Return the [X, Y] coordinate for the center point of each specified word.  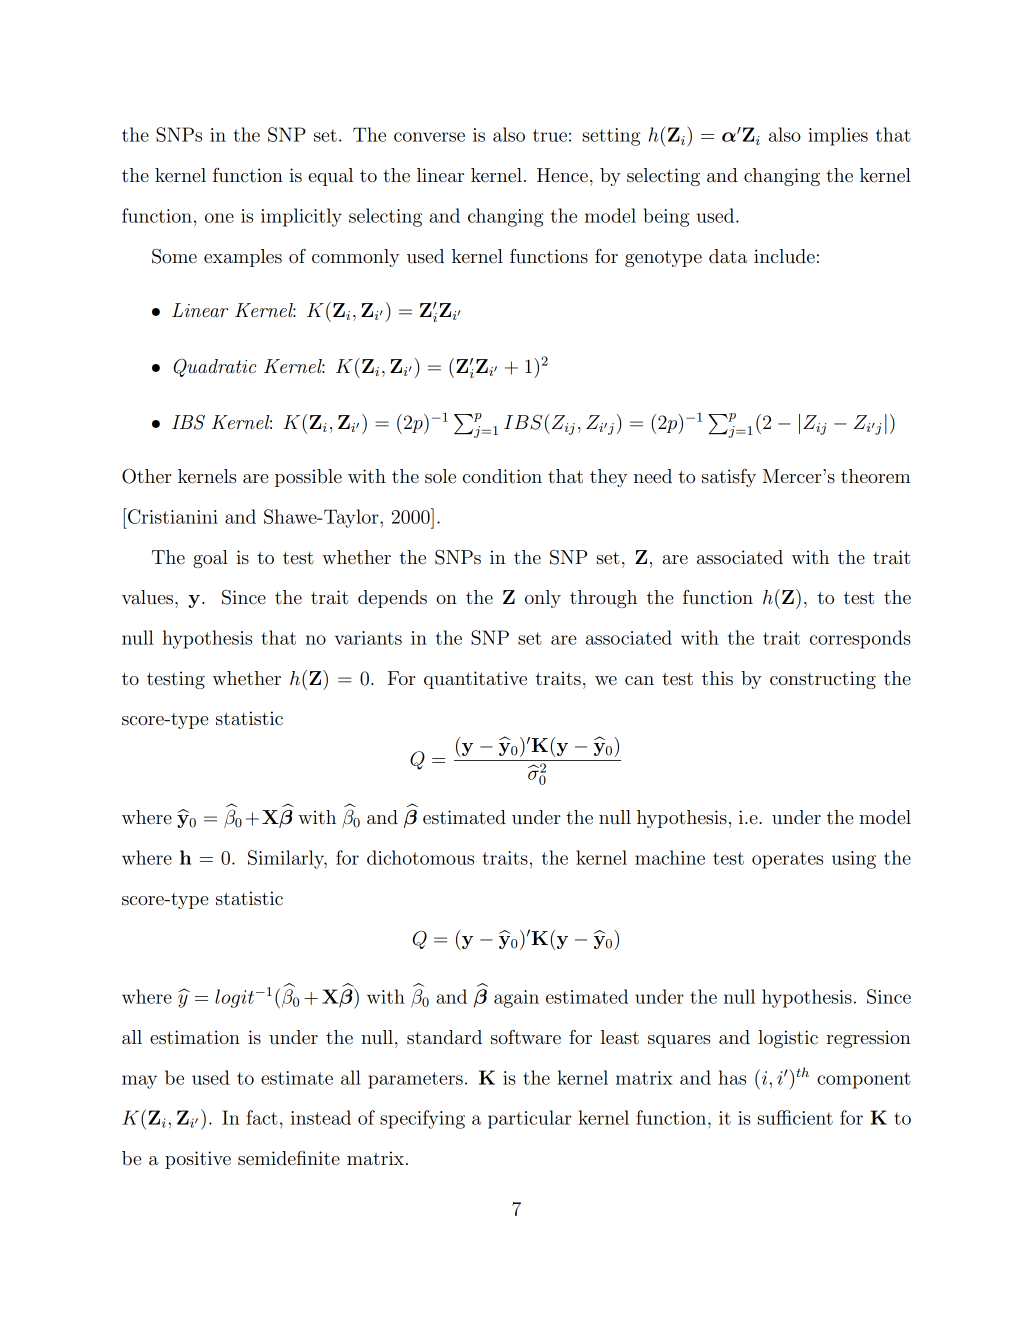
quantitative [475, 680]
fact [262, 1117]
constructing [823, 680]
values [149, 597]
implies [838, 136]
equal [330, 177]
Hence [562, 175]
